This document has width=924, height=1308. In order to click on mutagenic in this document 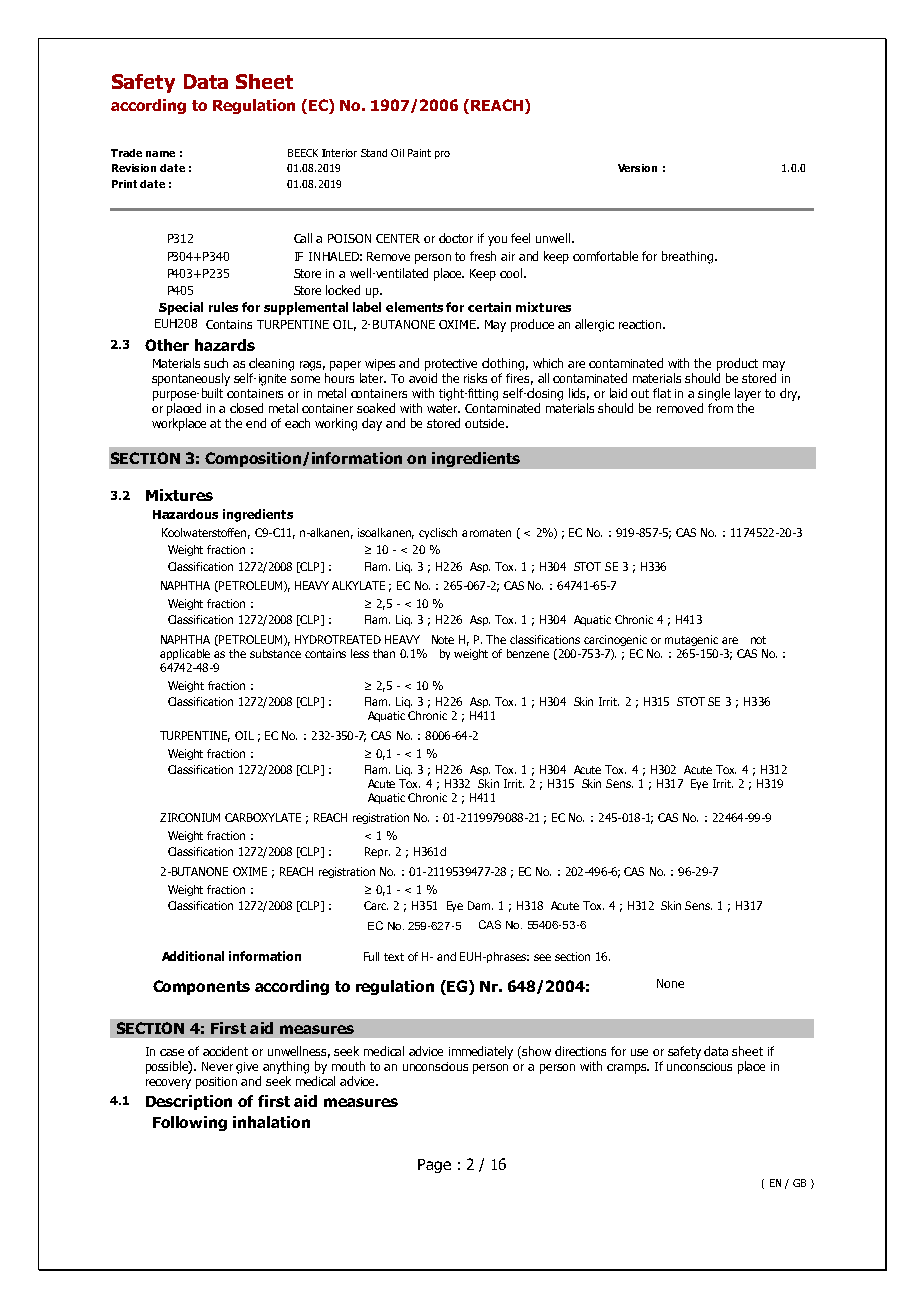, I will do `click(691, 640)`.
